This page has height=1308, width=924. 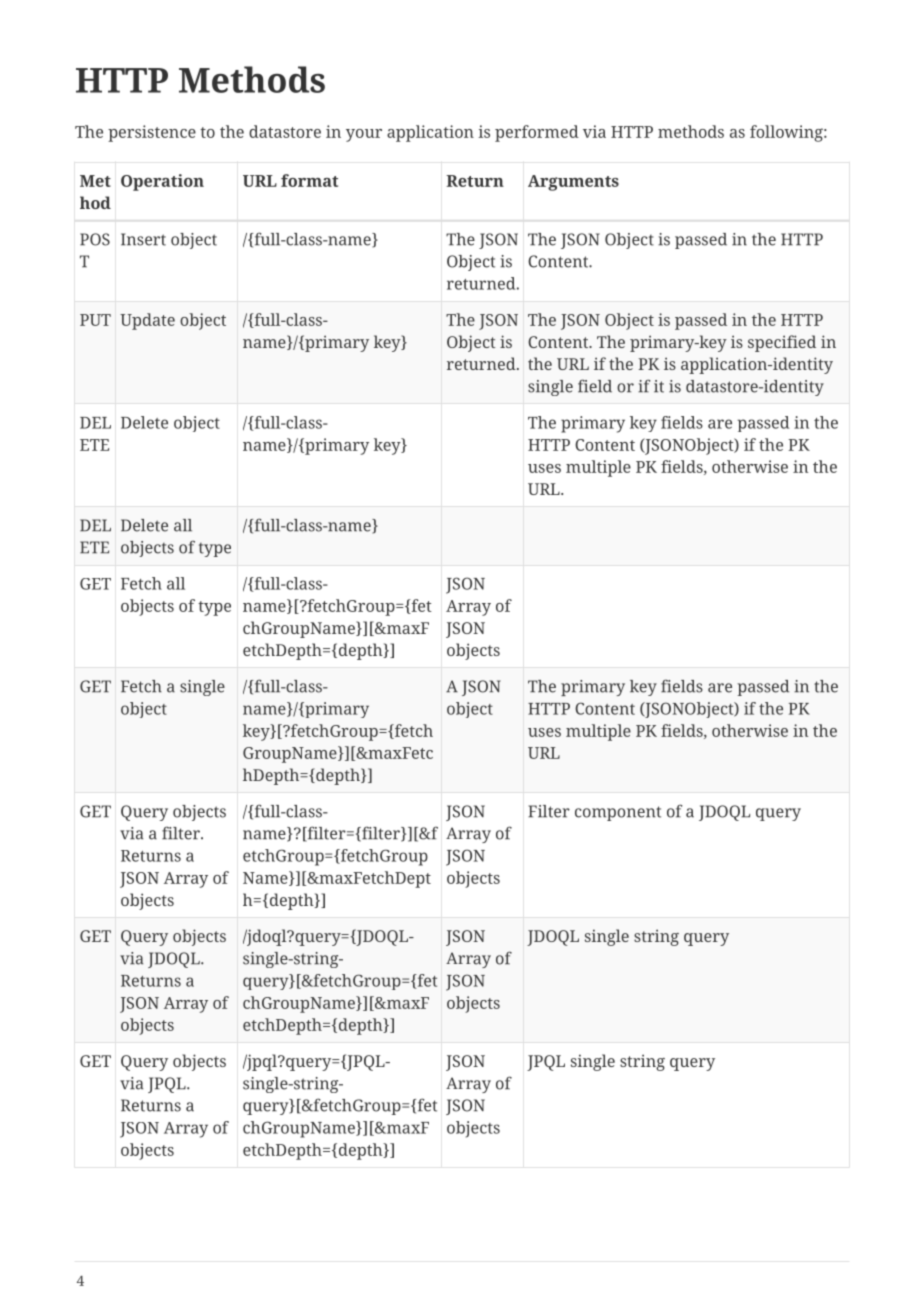 I want to click on component, so click(x=618, y=813).
